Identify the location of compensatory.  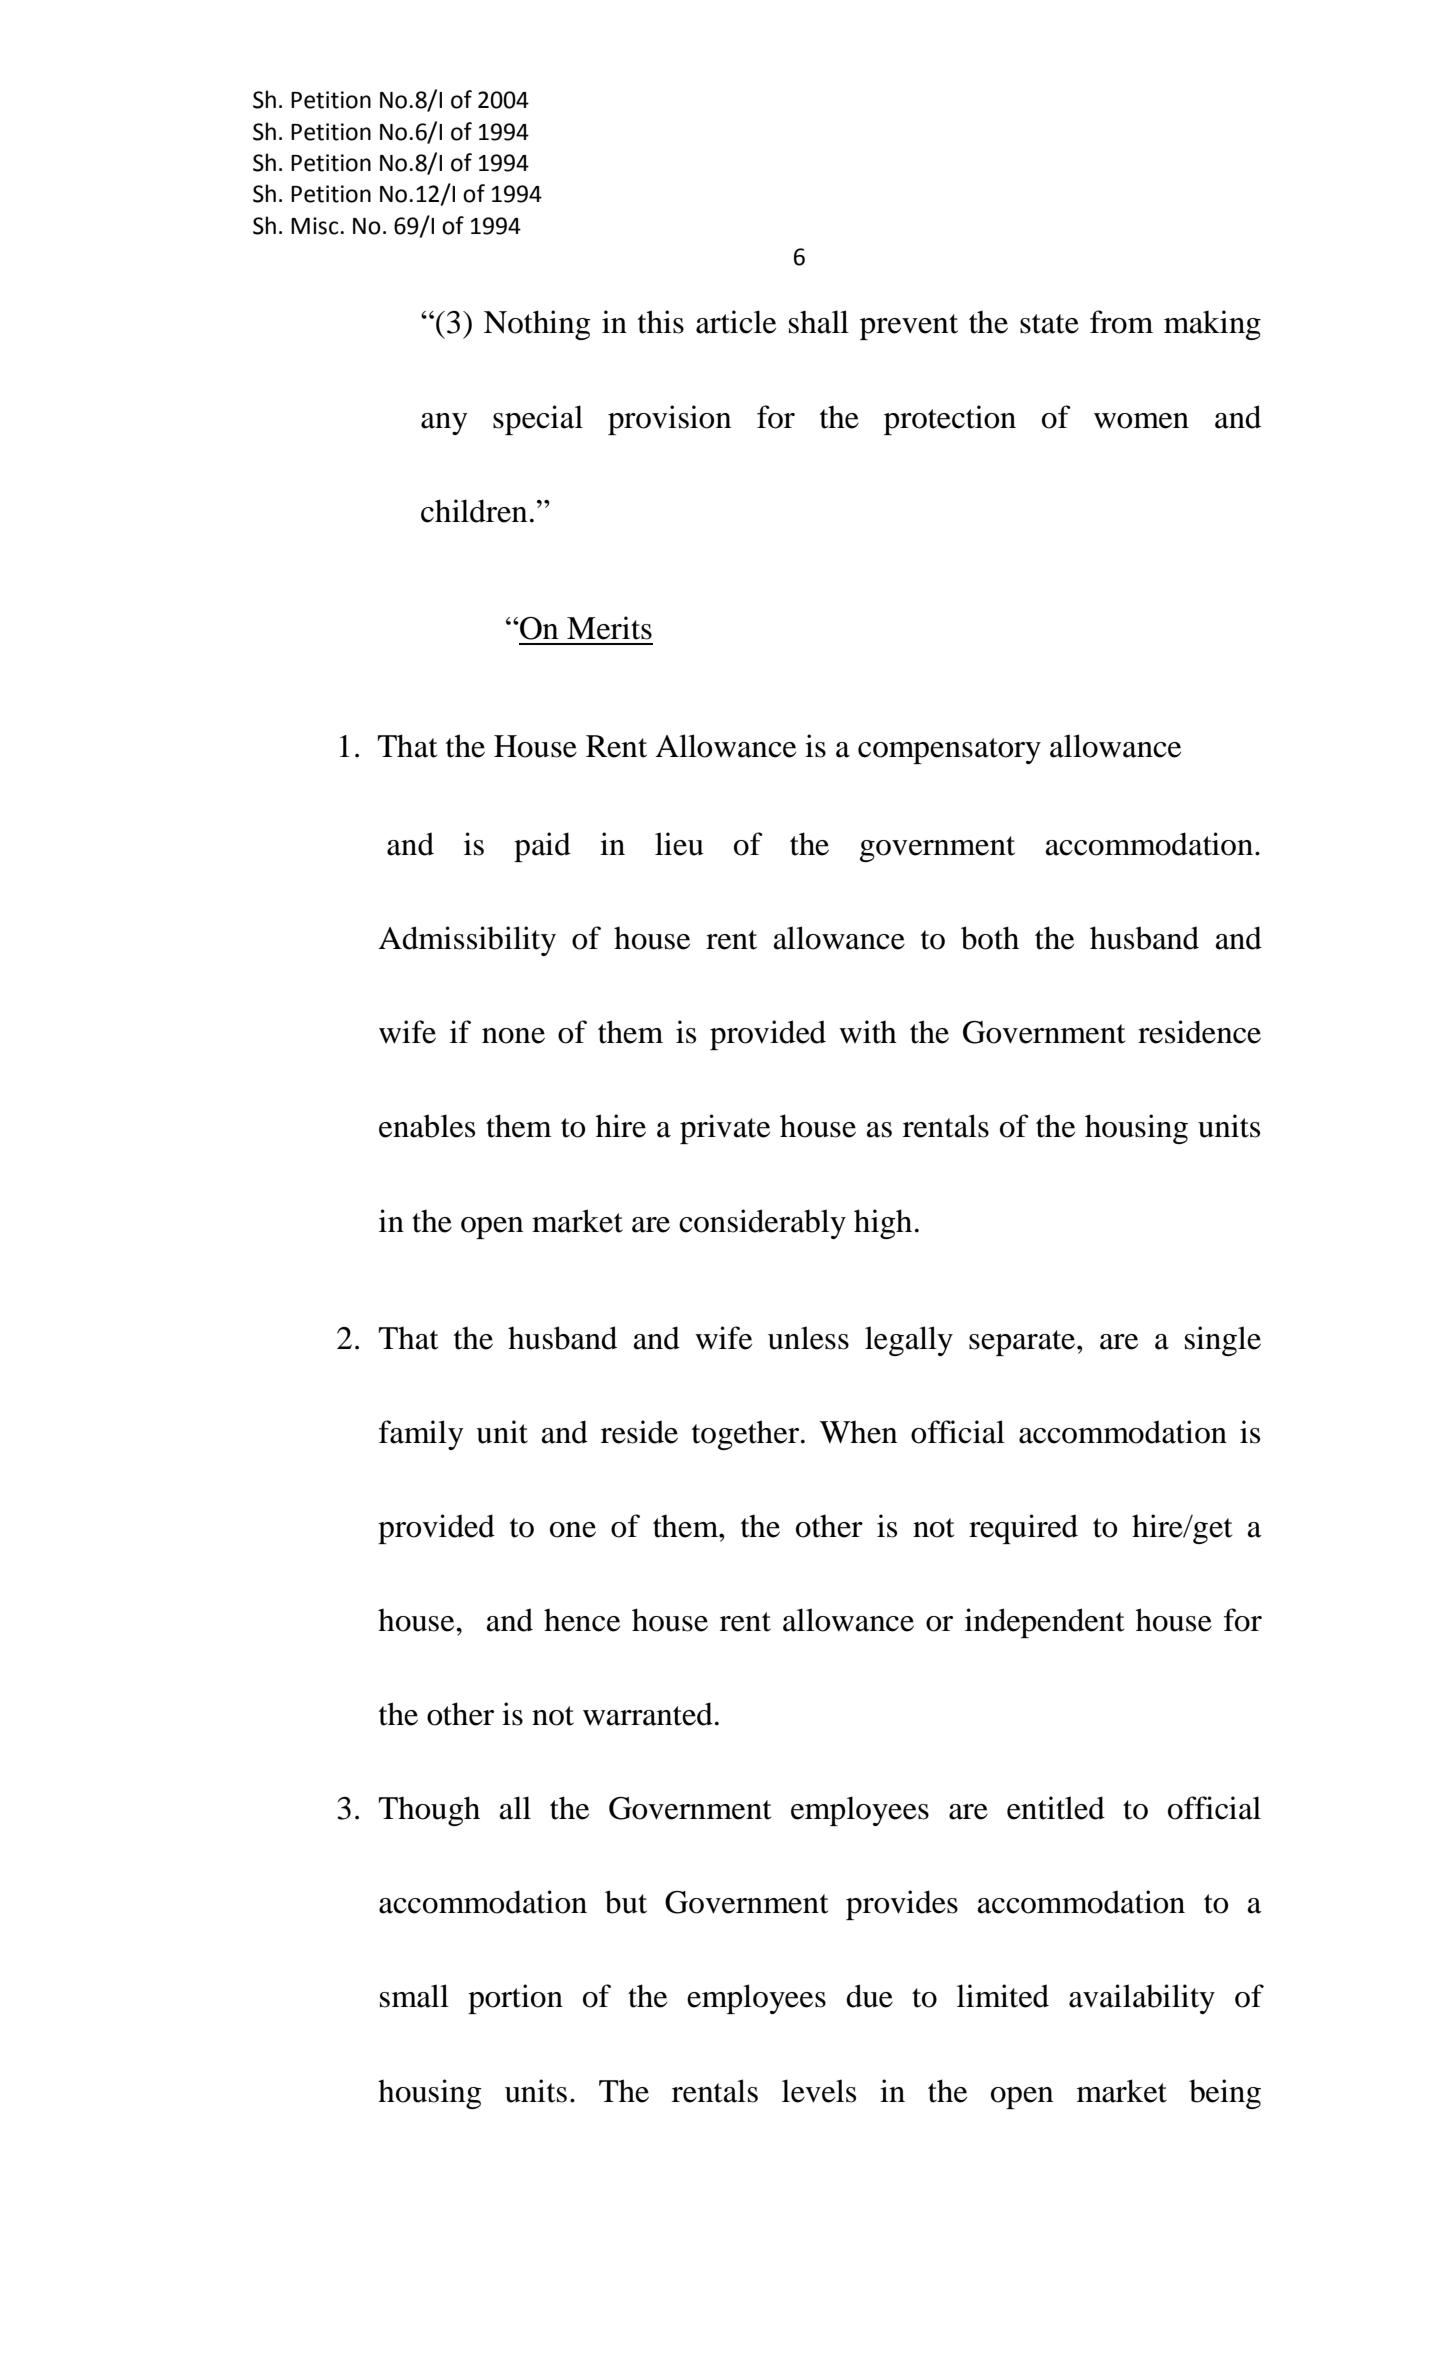
(949, 751).
